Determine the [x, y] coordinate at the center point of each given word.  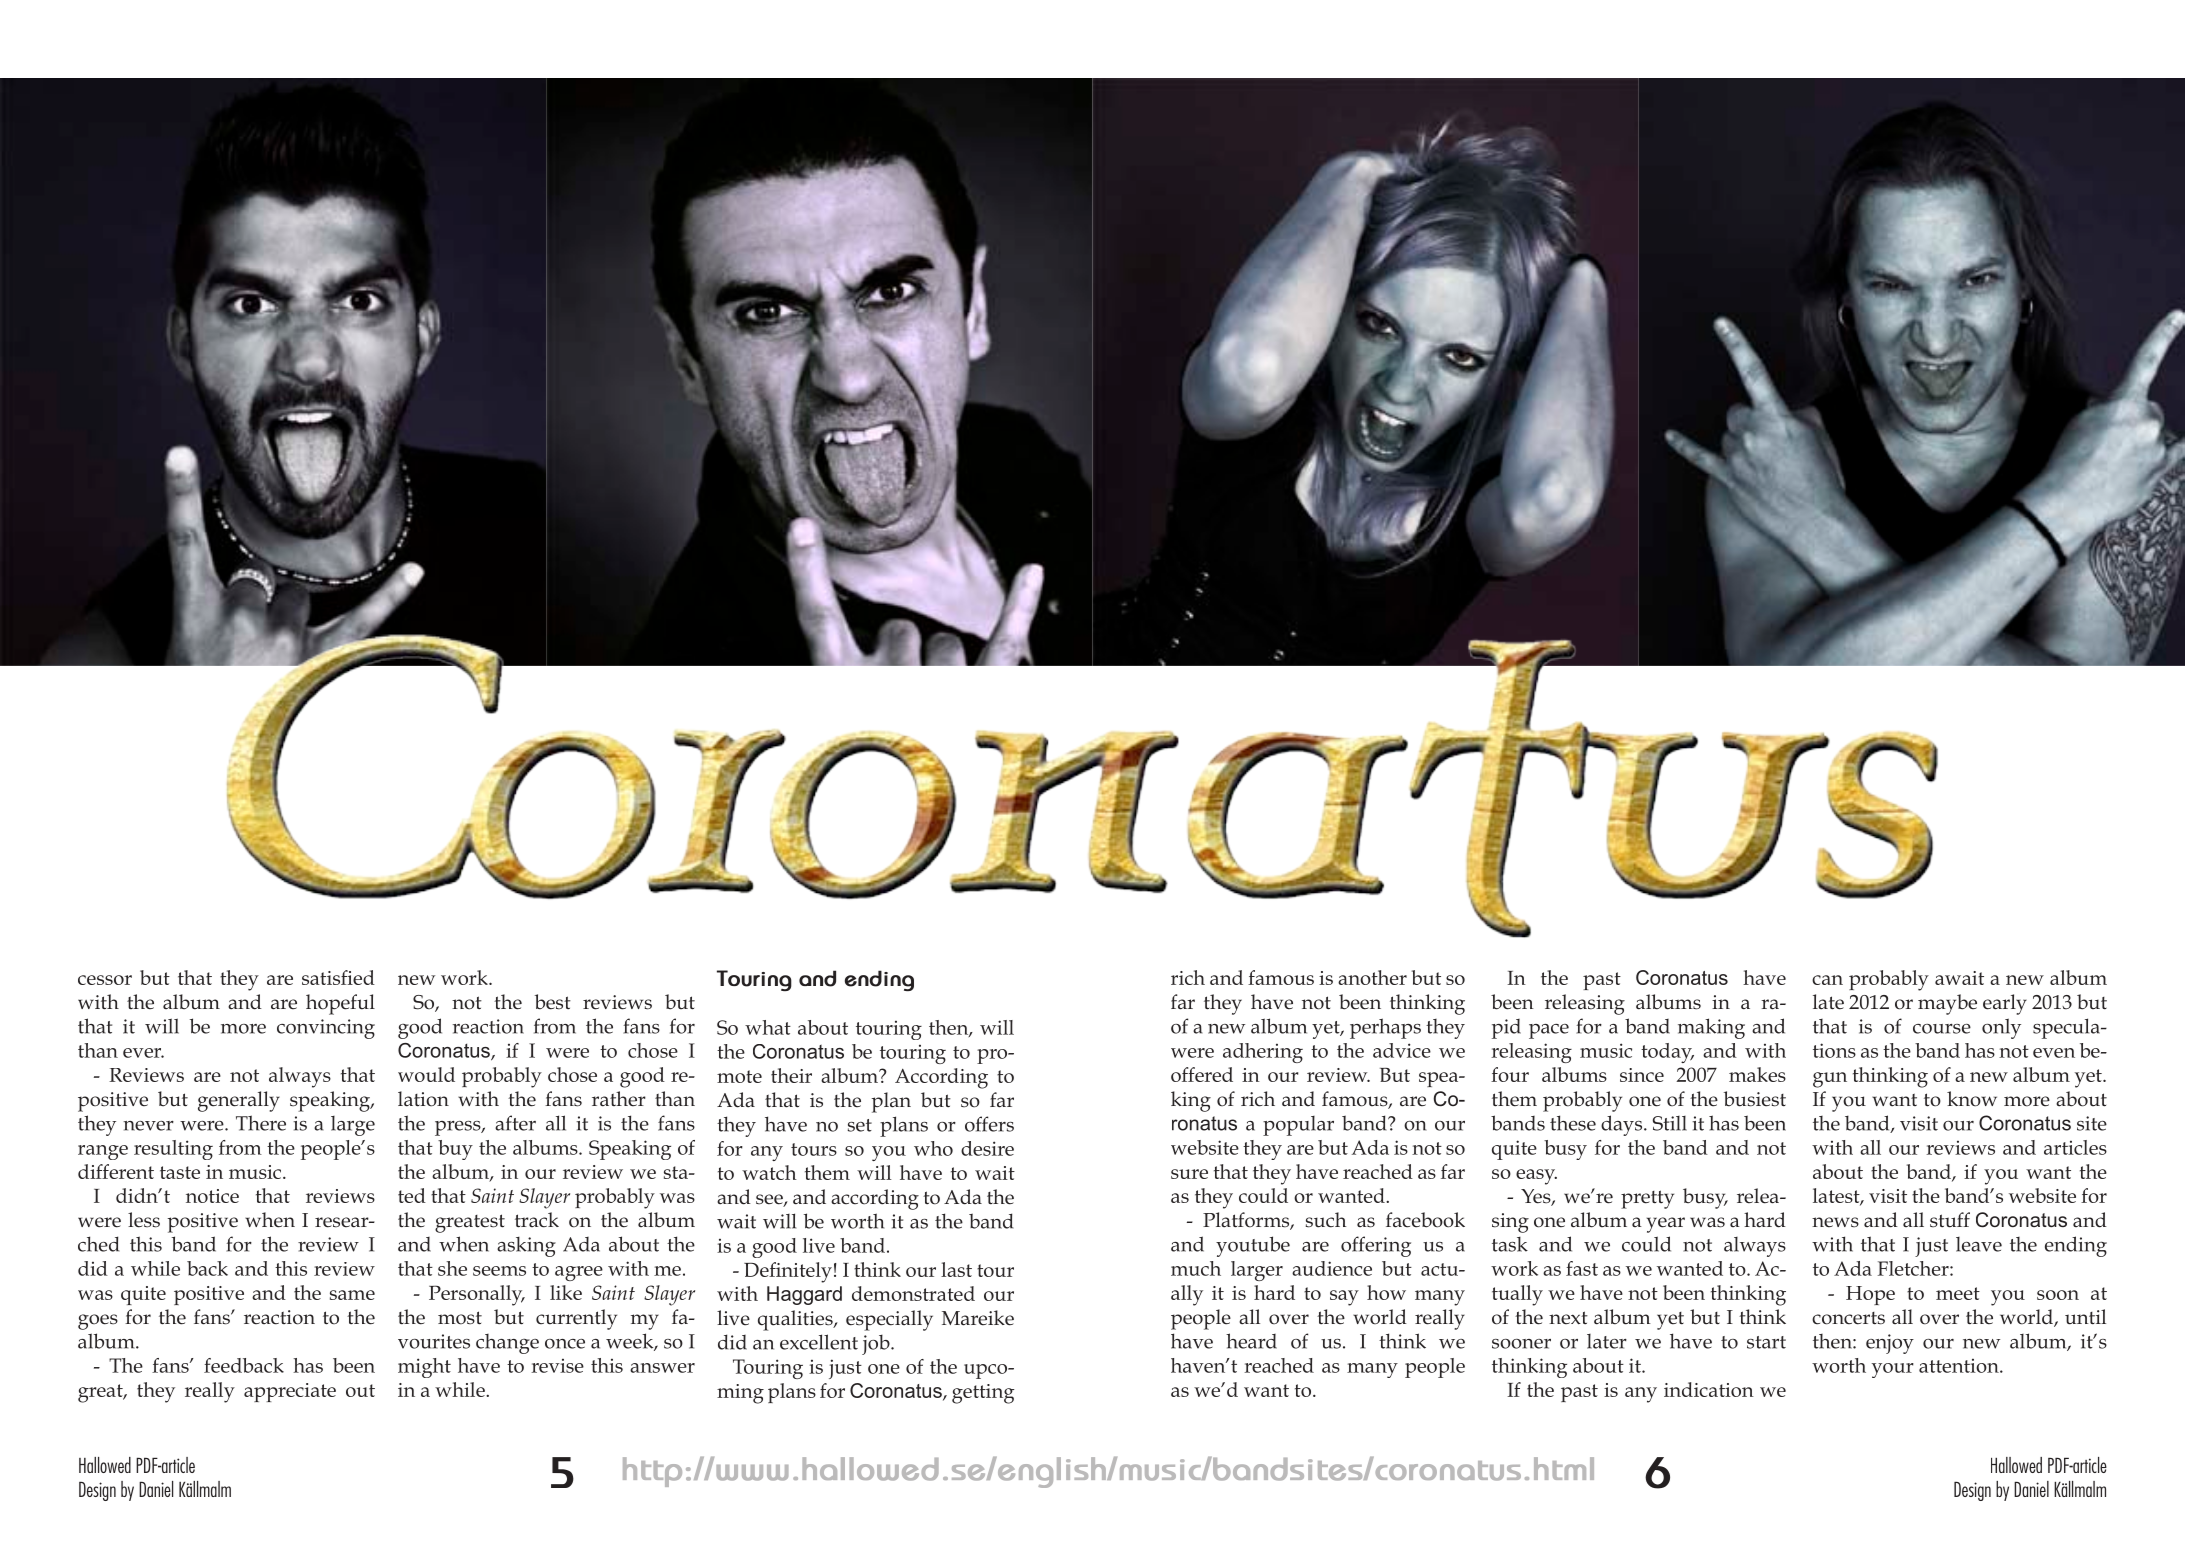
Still [1670, 1123]
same [352, 1295]
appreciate [290, 1392]
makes [1757, 1074]
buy [455, 1150]
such [1326, 1220]
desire [987, 1148]
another [1372, 977]
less [144, 1220]
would [426, 1074]
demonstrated [913, 1293]
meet [1958, 1293]
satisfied [338, 977]
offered [1202, 1074]
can [1827, 980]
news [1835, 1222]
